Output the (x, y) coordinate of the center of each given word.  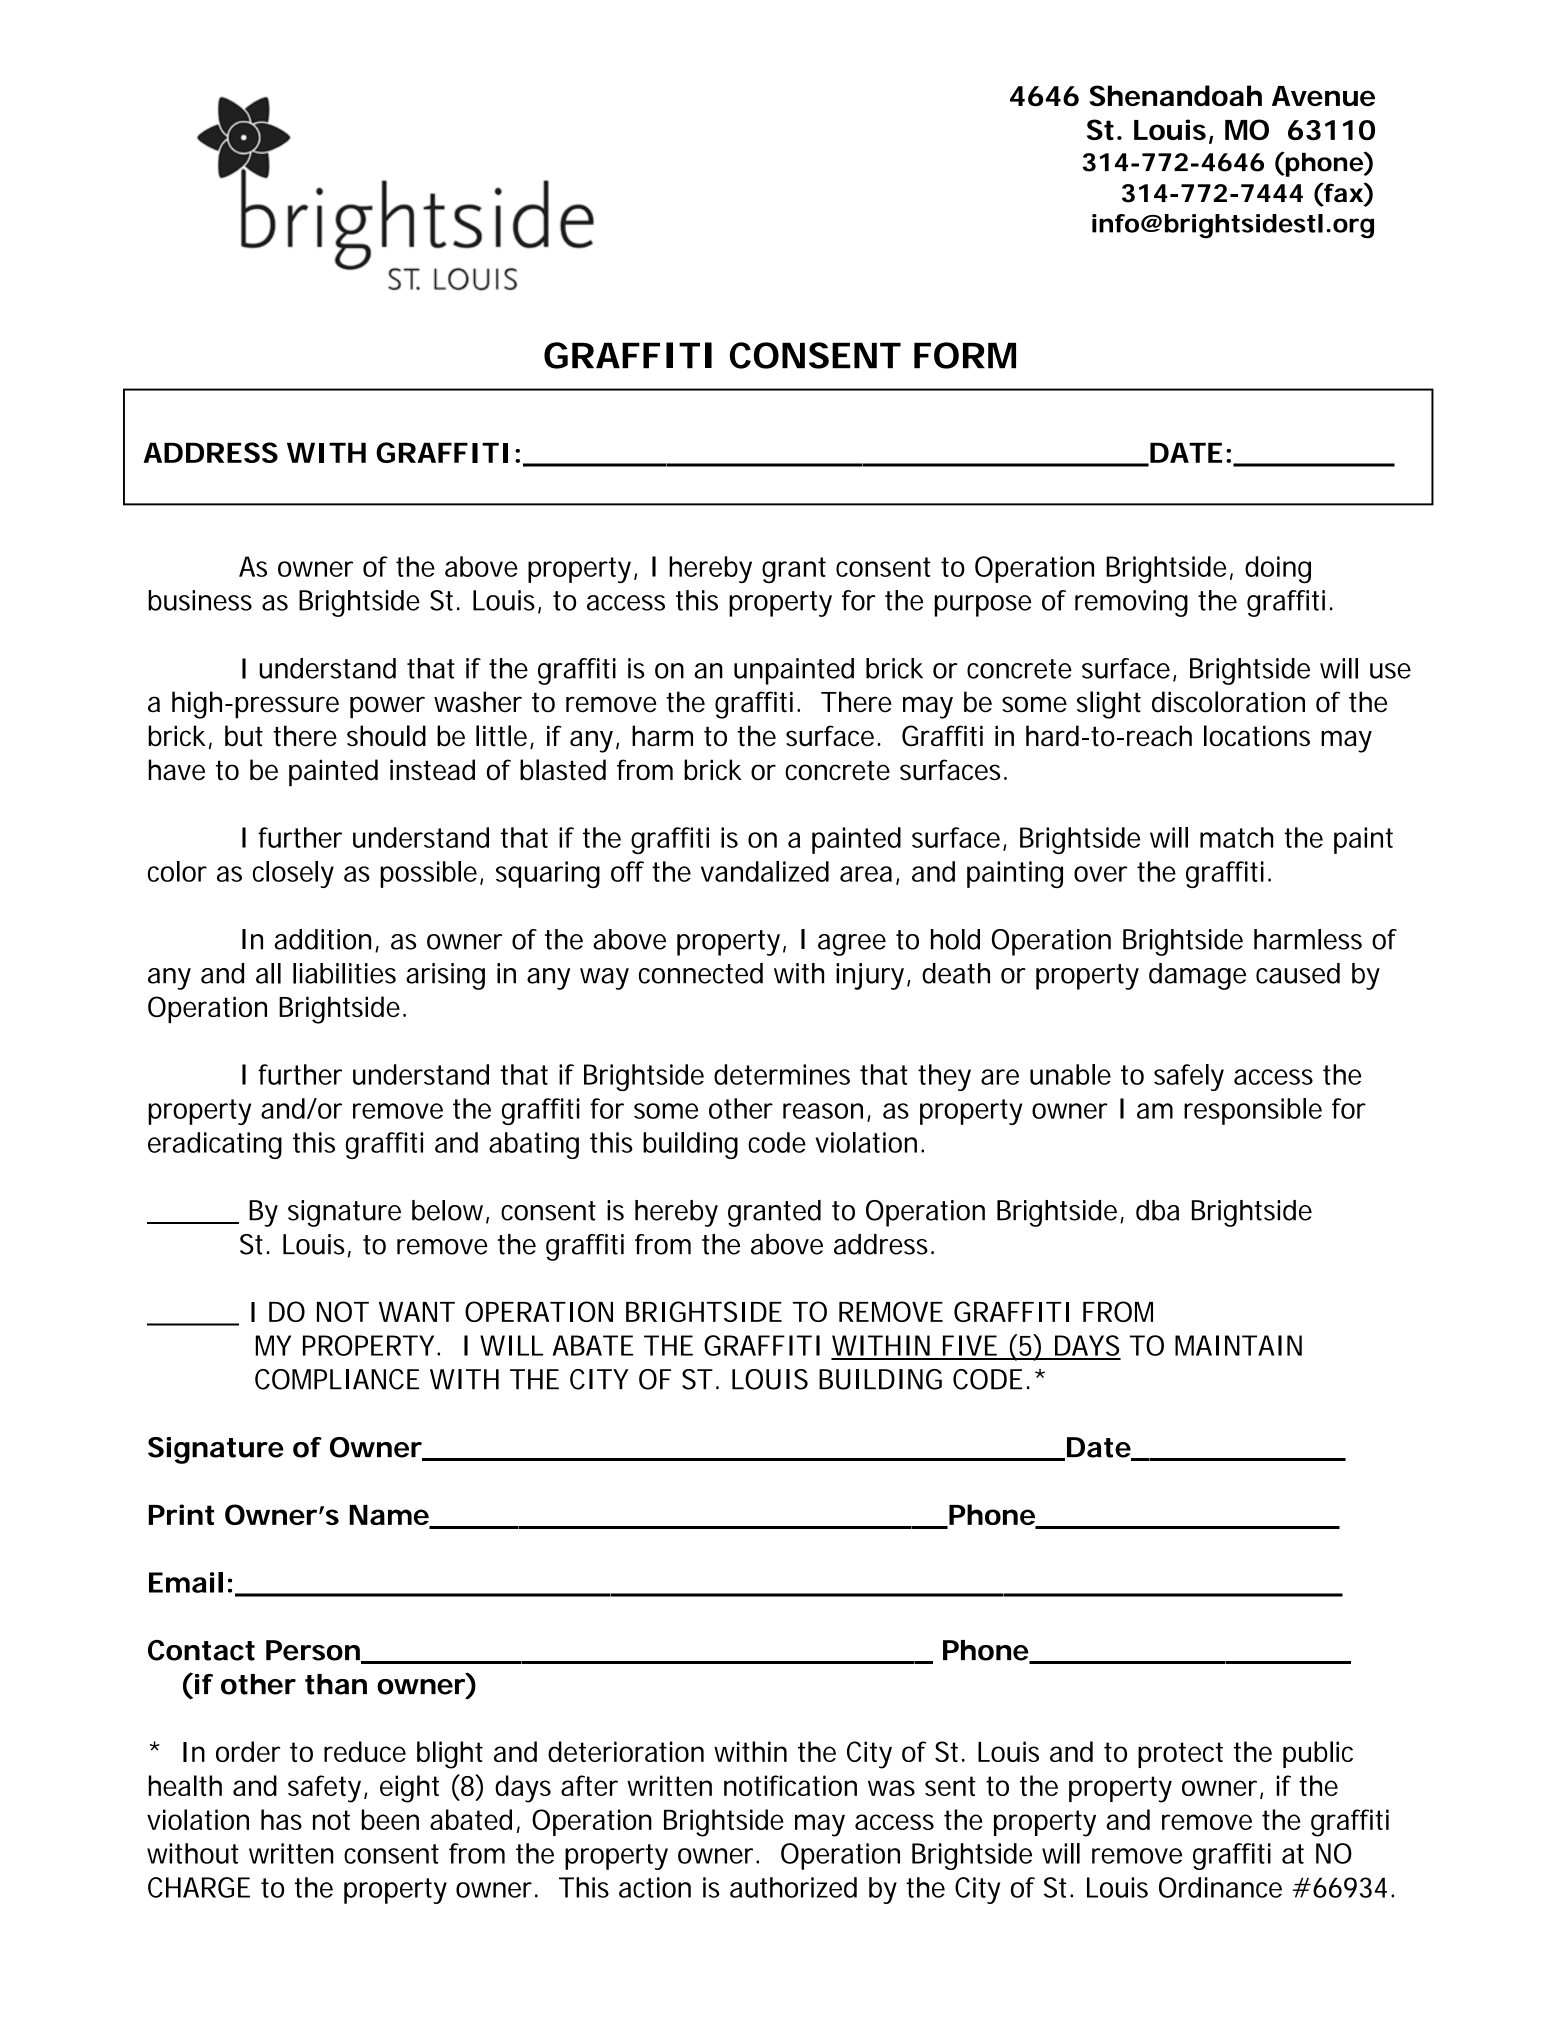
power (387, 707)
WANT (417, 1312)
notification (790, 1785)
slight (1109, 705)
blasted (563, 770)
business (200, 600)
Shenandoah (1175, 96)
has (281, 1819)
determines (782, 1074)
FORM (965, 355)
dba (1157, 1210)
